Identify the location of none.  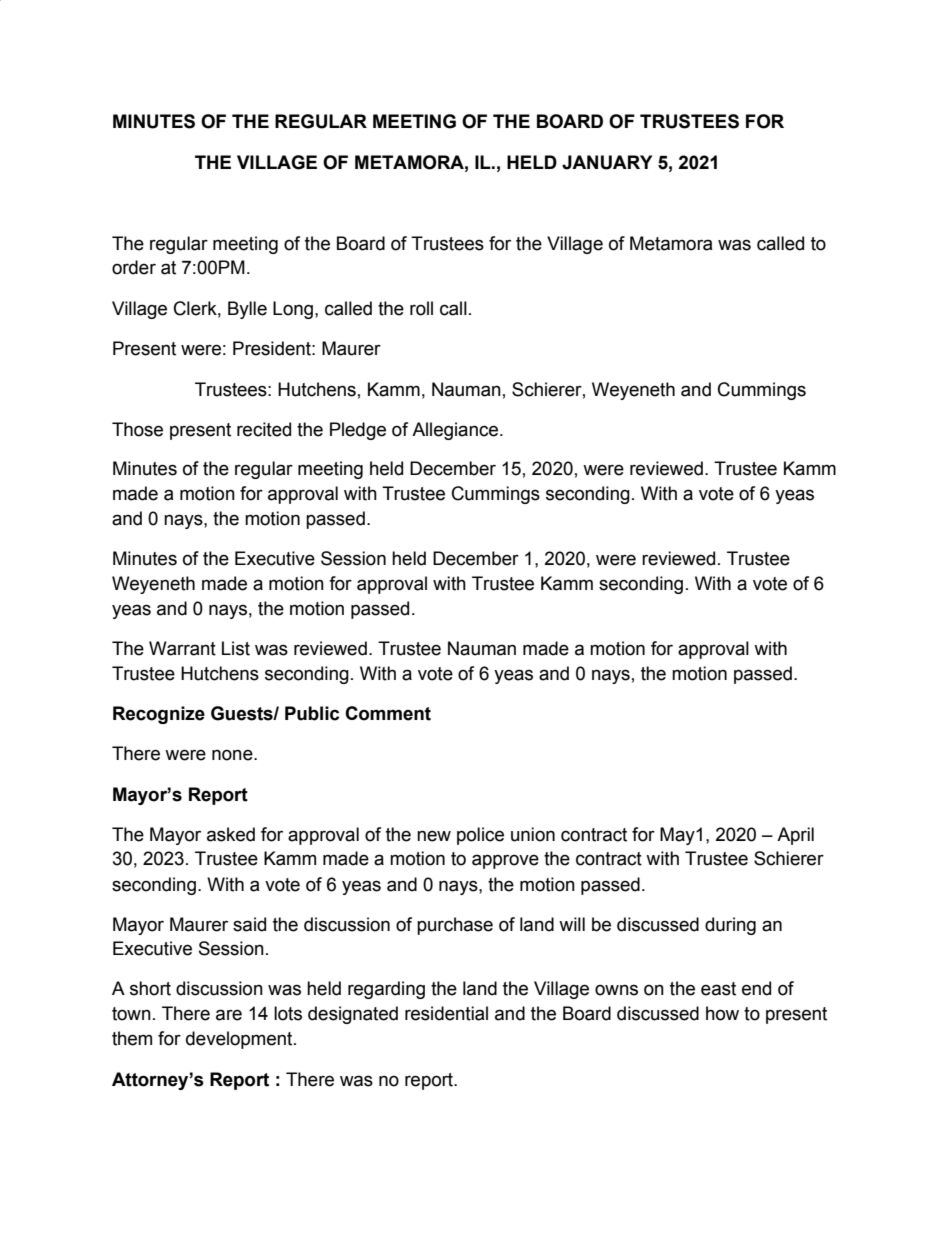
(233, 755).
